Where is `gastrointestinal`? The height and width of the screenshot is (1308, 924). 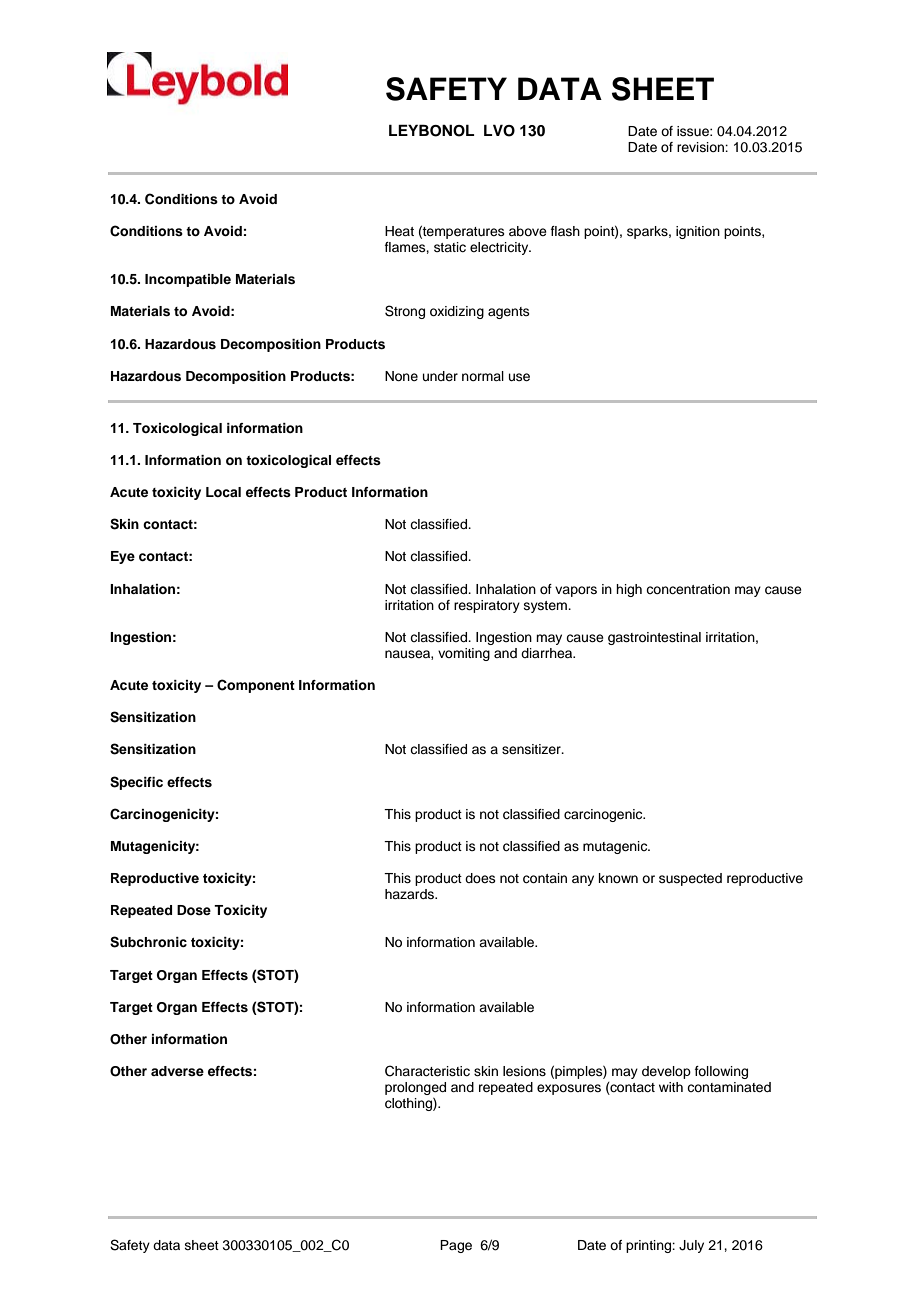
gastrointestinal is located at coordinates (654, 638).
